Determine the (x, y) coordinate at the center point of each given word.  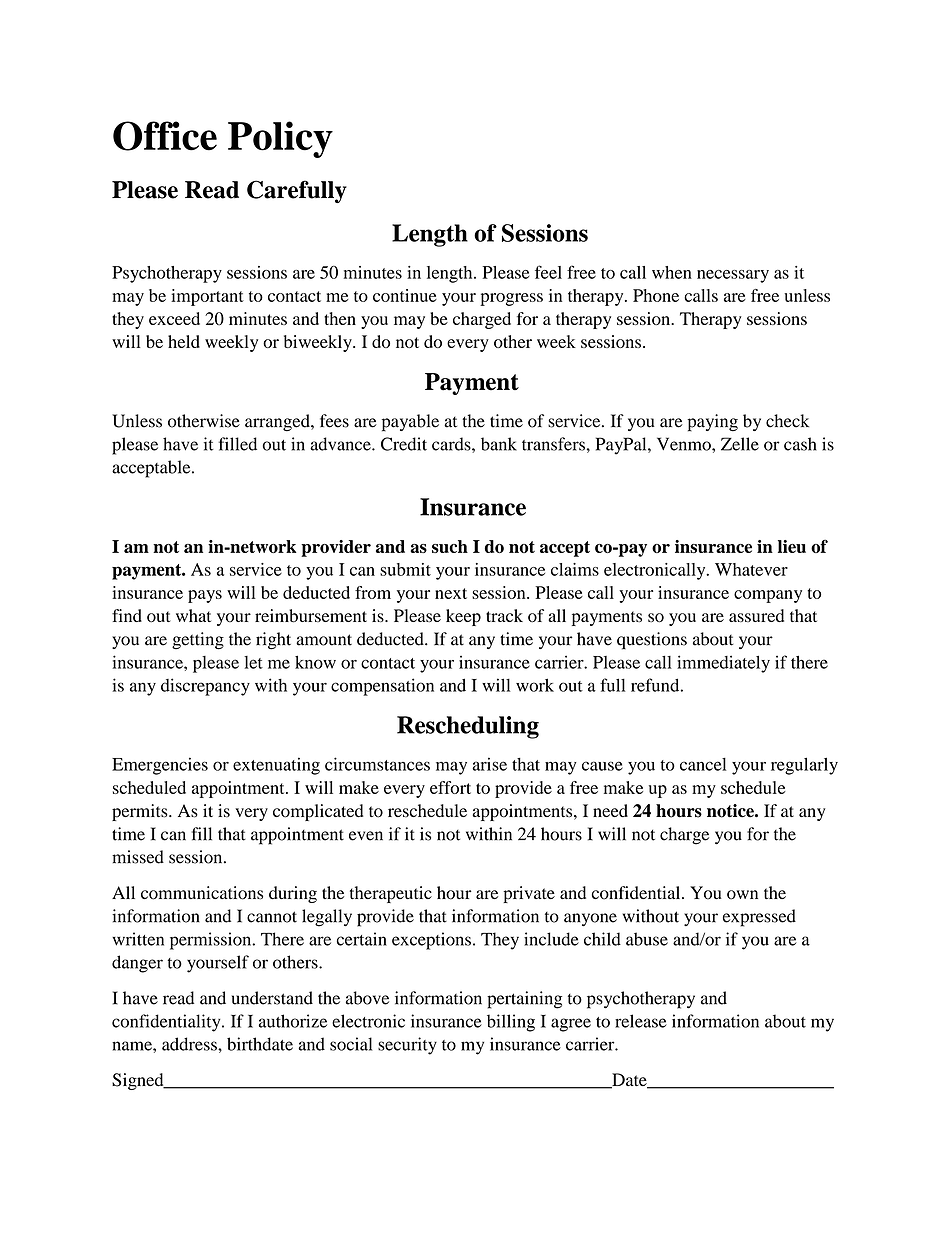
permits (141, 812)
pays (205, 596)
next (451, 593)
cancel (703, 764)
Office (165, 136)
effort (450, 787)
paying (712, 423)
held (184, 341)
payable (410, 423)
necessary (733, 276)
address (190, 1044)
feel (548, 272)
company (768, 596)
